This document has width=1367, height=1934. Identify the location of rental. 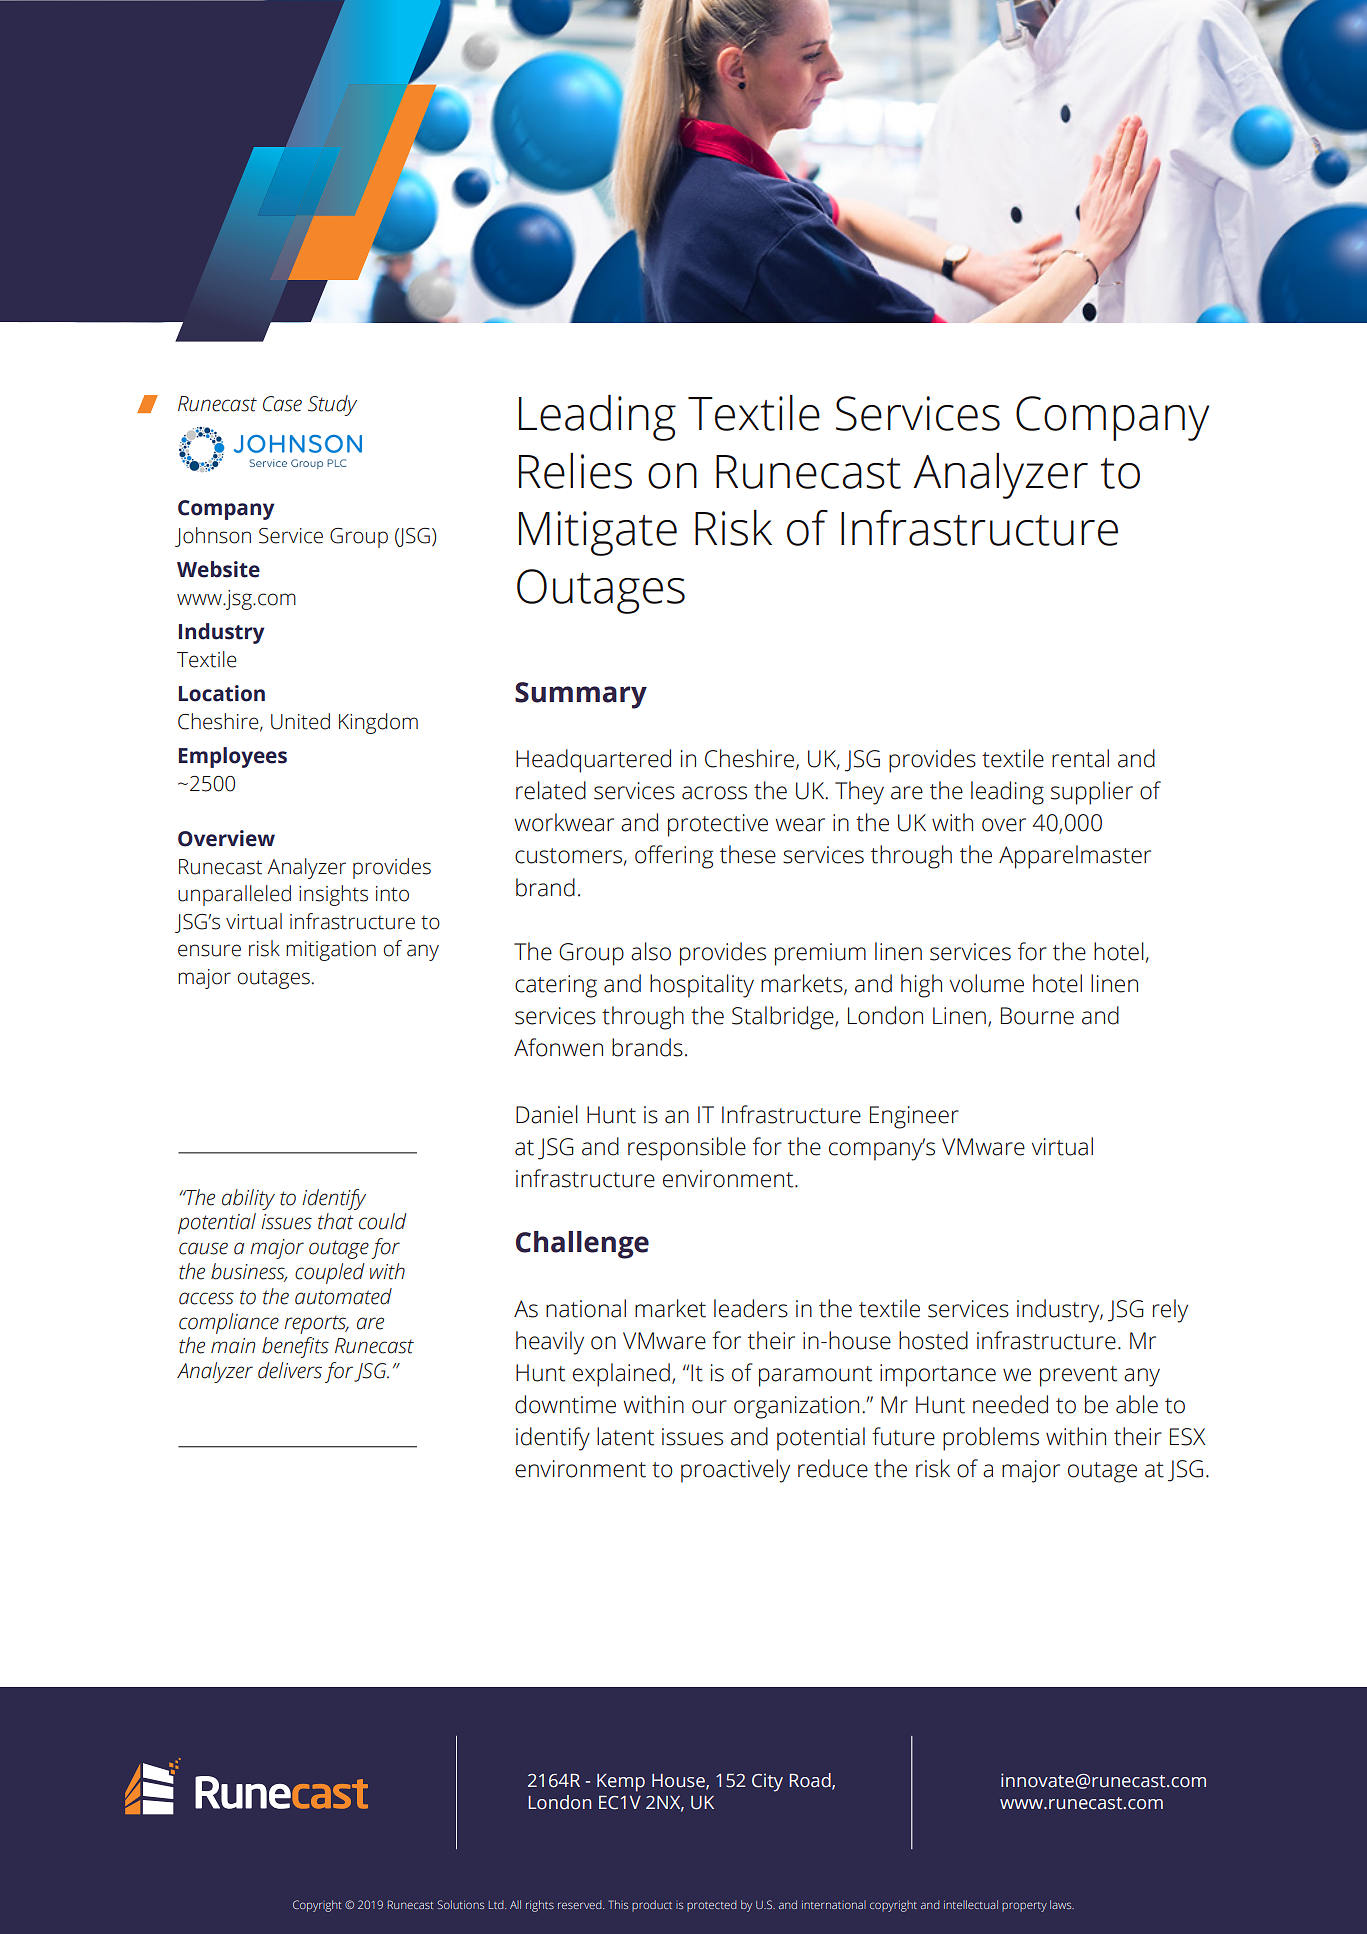
(1080, 758).
